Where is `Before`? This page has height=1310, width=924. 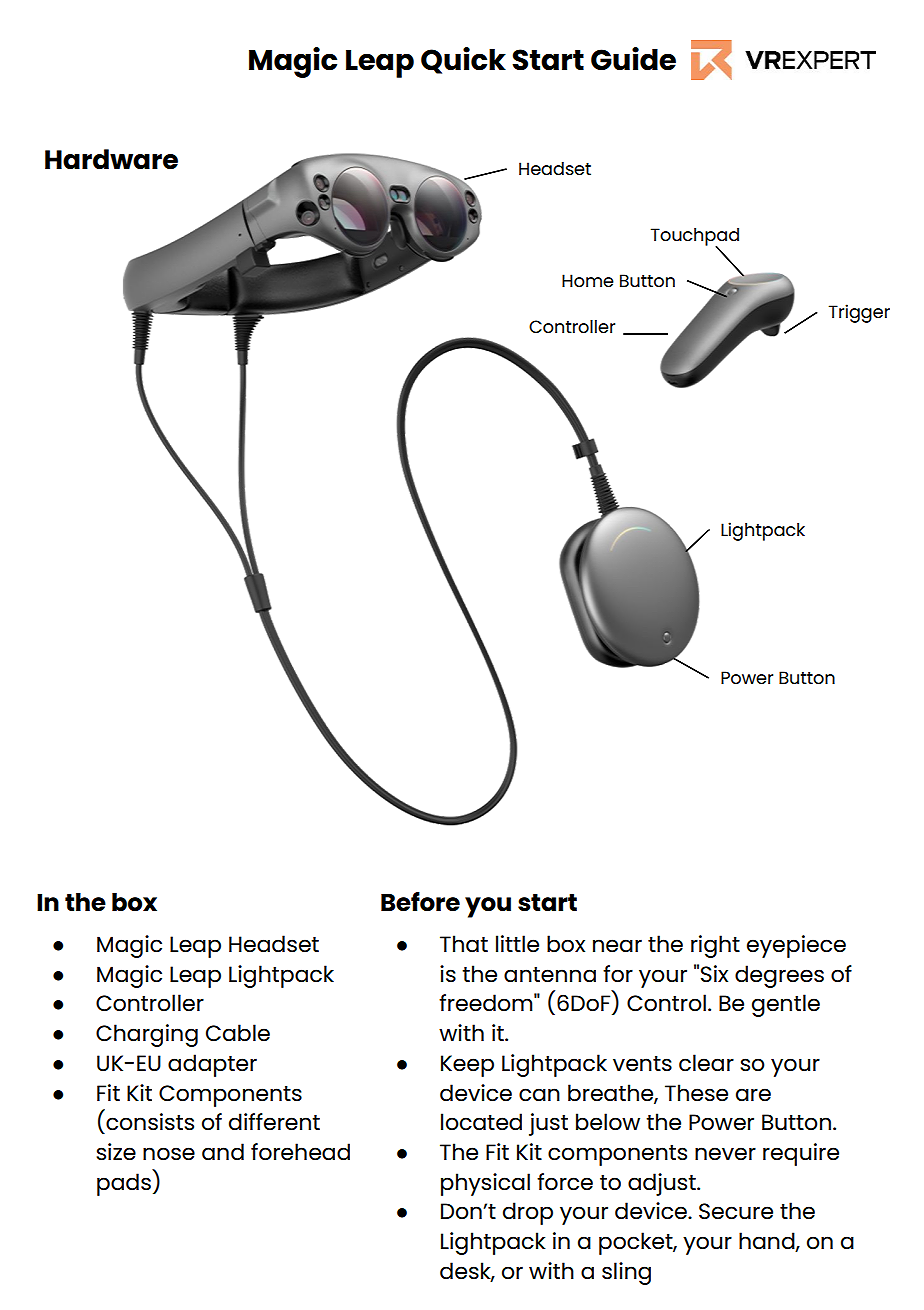 Before is located at coordinates (420, 902).
